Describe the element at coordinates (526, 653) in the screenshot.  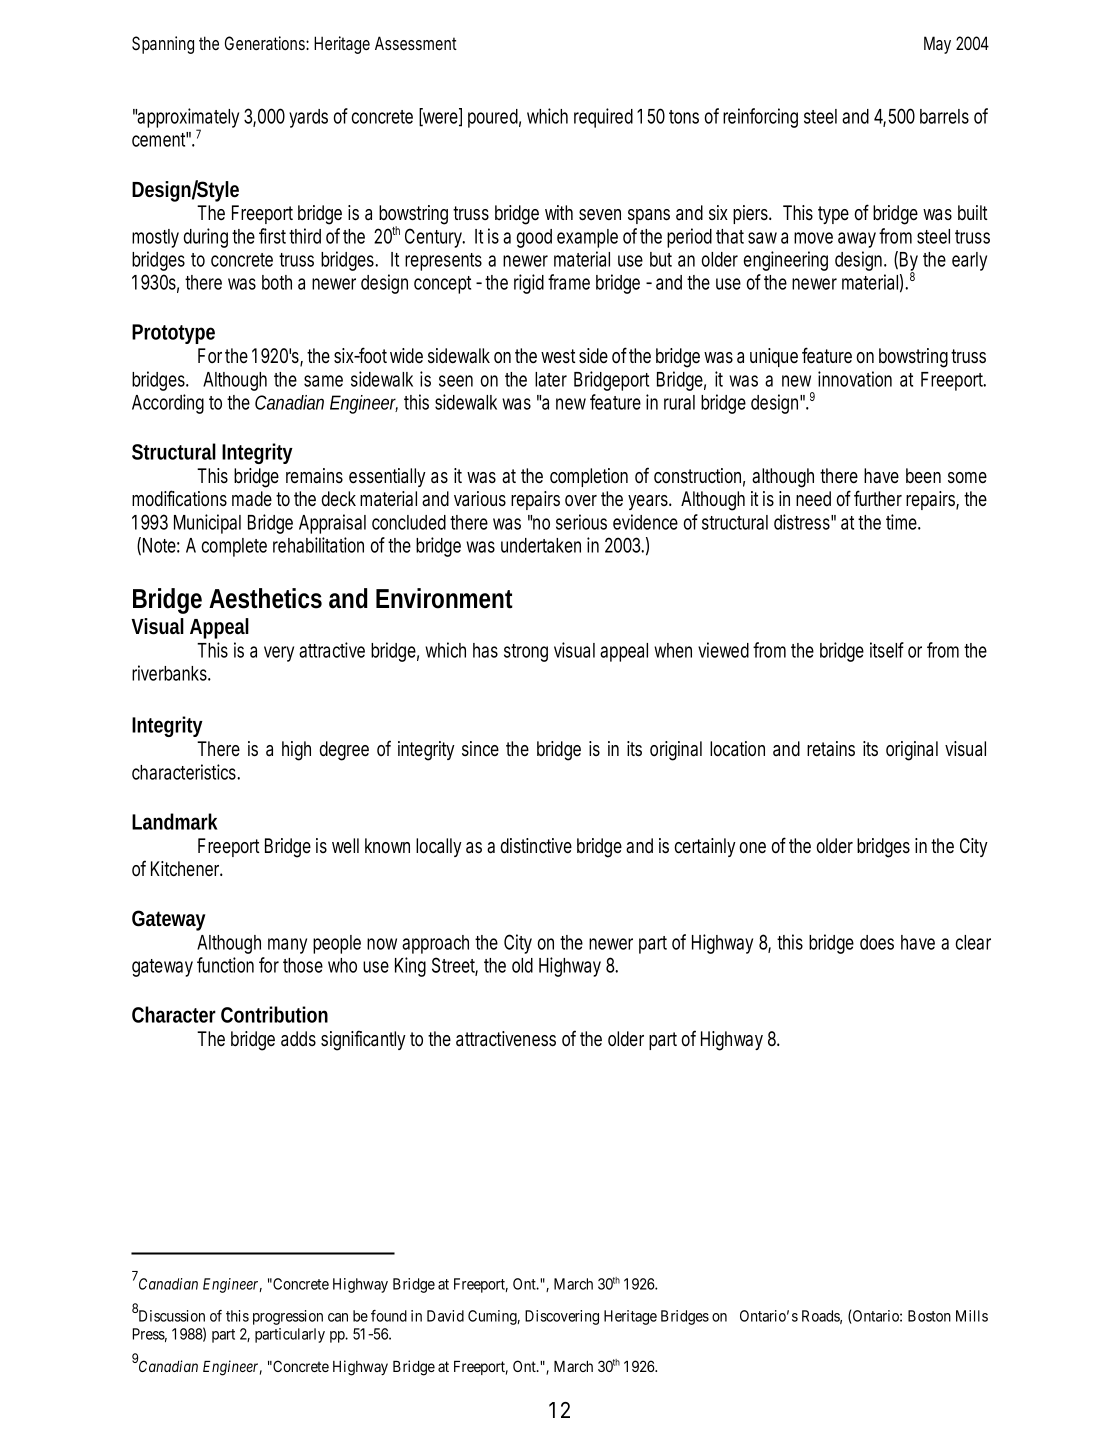
I see `strong` at that location.
